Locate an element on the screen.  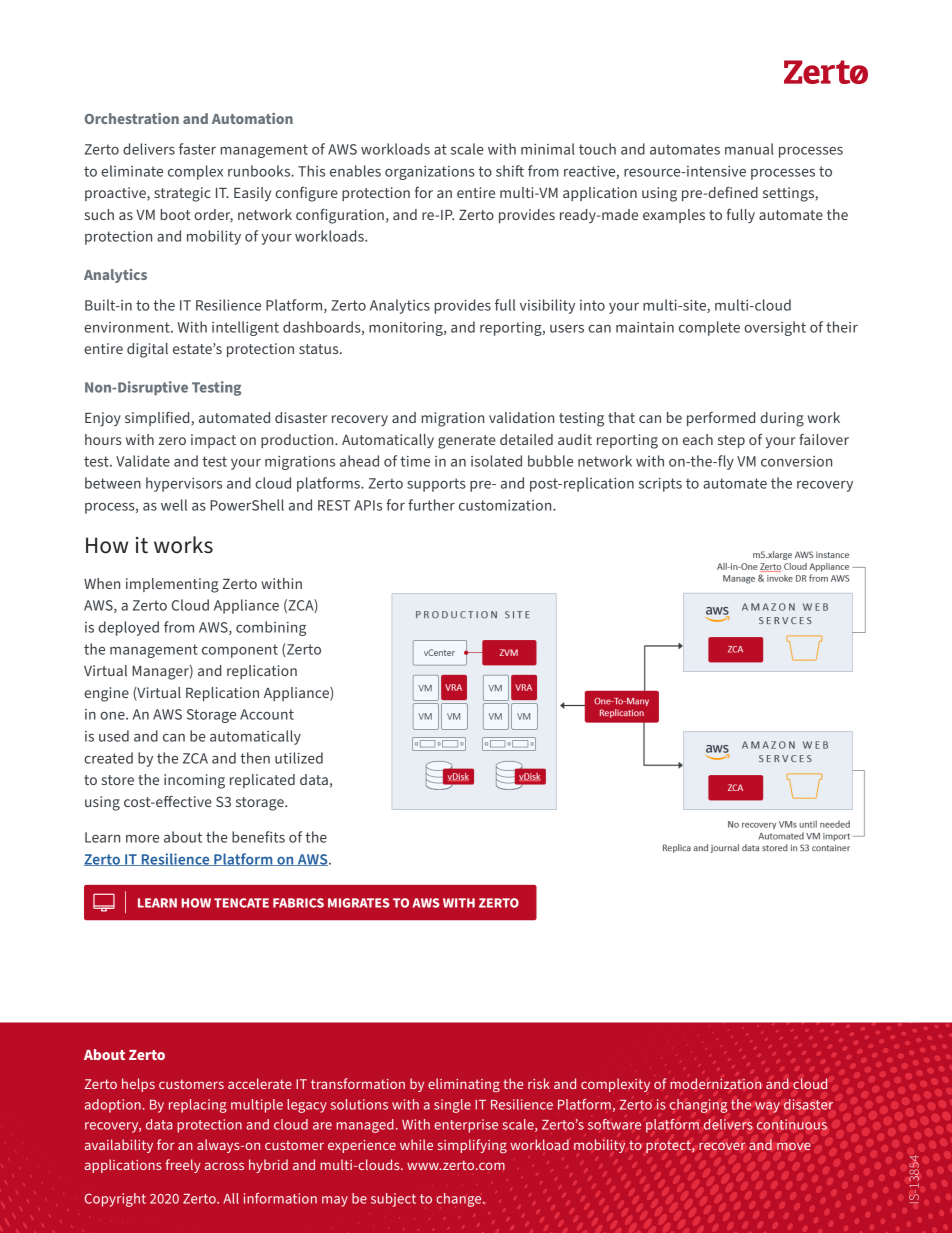
faster is located at coordinates (197, 149).
